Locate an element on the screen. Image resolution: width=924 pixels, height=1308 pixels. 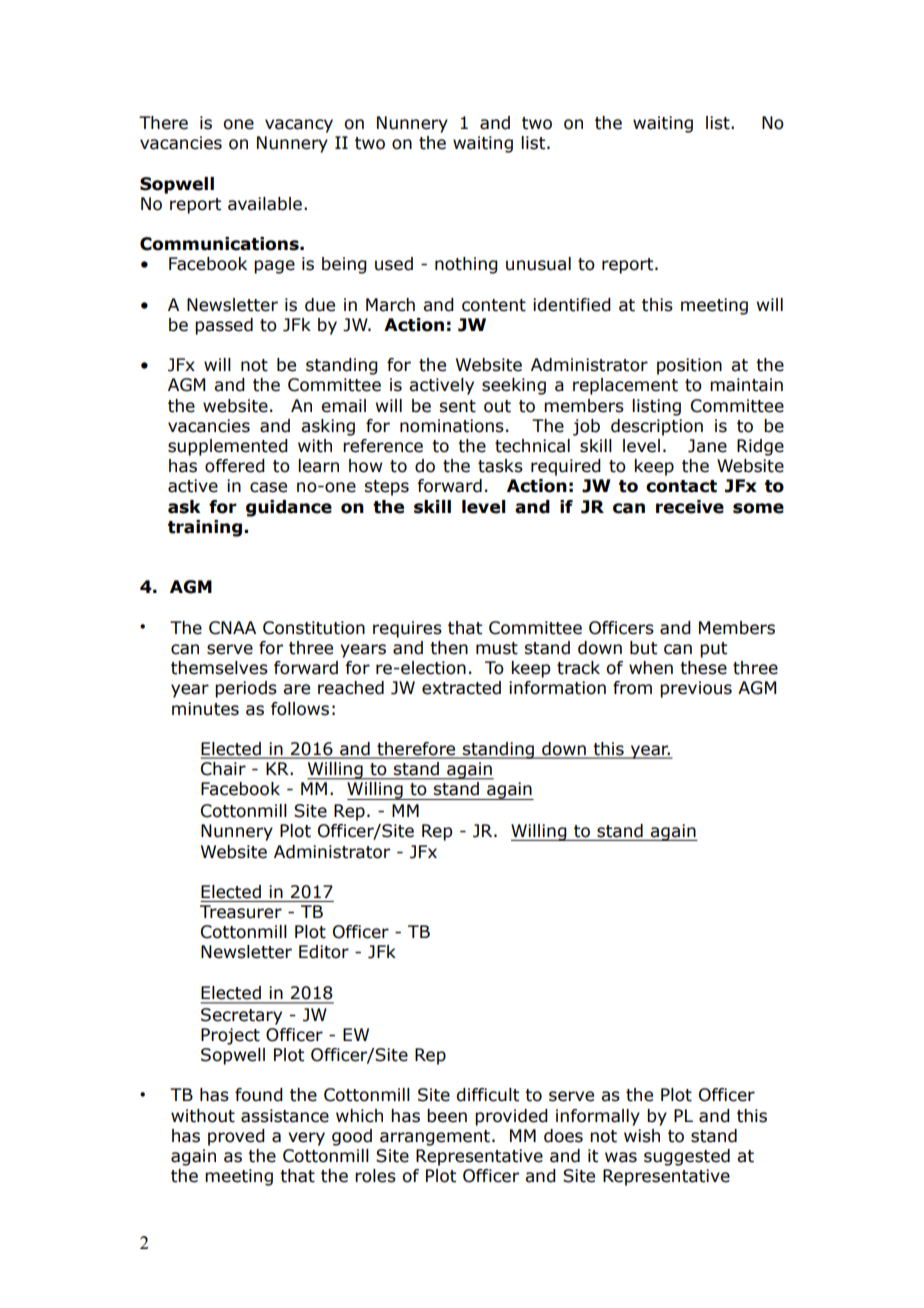
vacancy is located at coordinates (299, 126).
